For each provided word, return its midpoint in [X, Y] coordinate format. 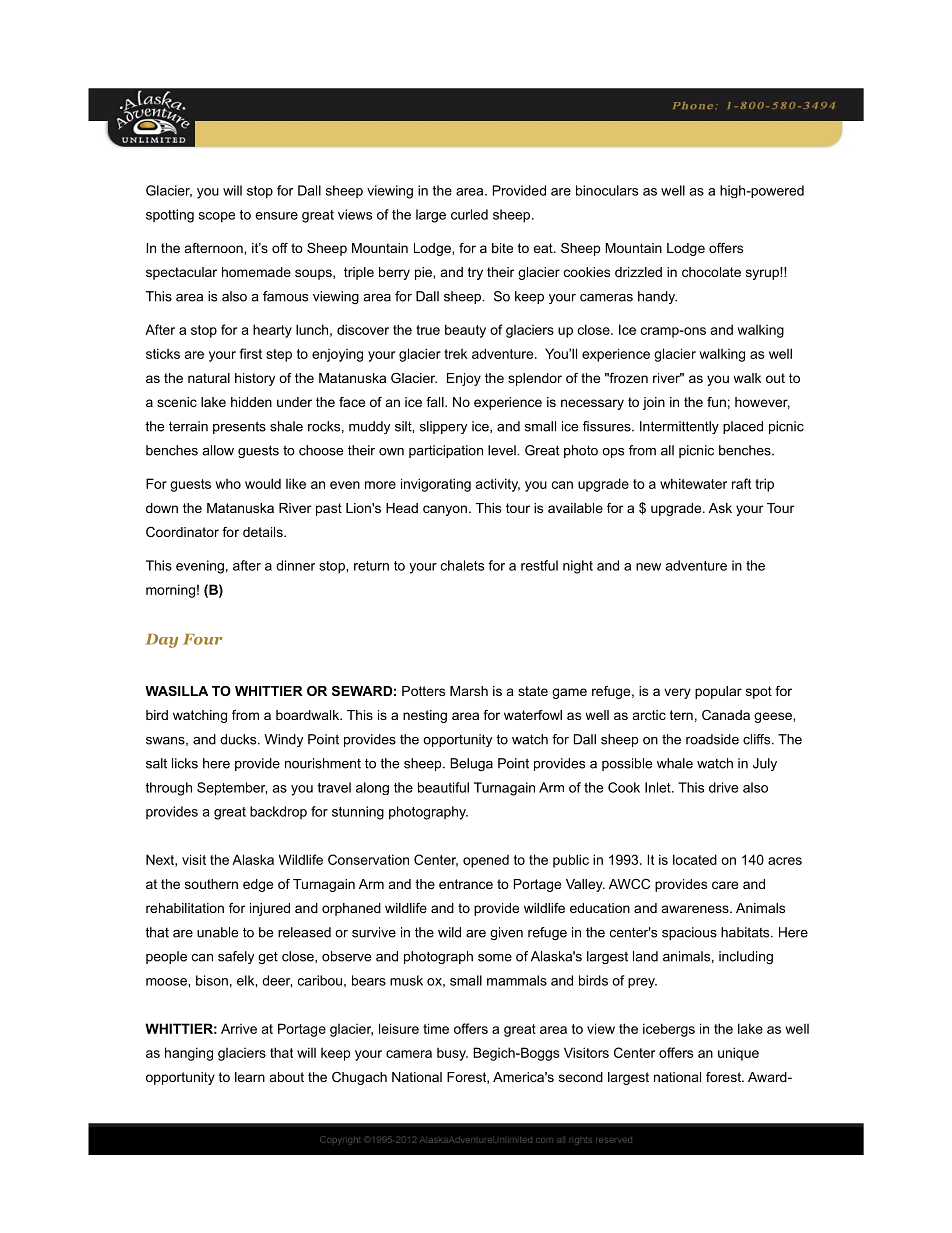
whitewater [693, 483]
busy [452, 1054]
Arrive [239, 1028]
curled [469, 214]
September [232, 789]
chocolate [711, 272]
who [228, 484]
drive [723, 787]
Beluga [471, 764]
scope [217, 217]
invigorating [436, 485]
